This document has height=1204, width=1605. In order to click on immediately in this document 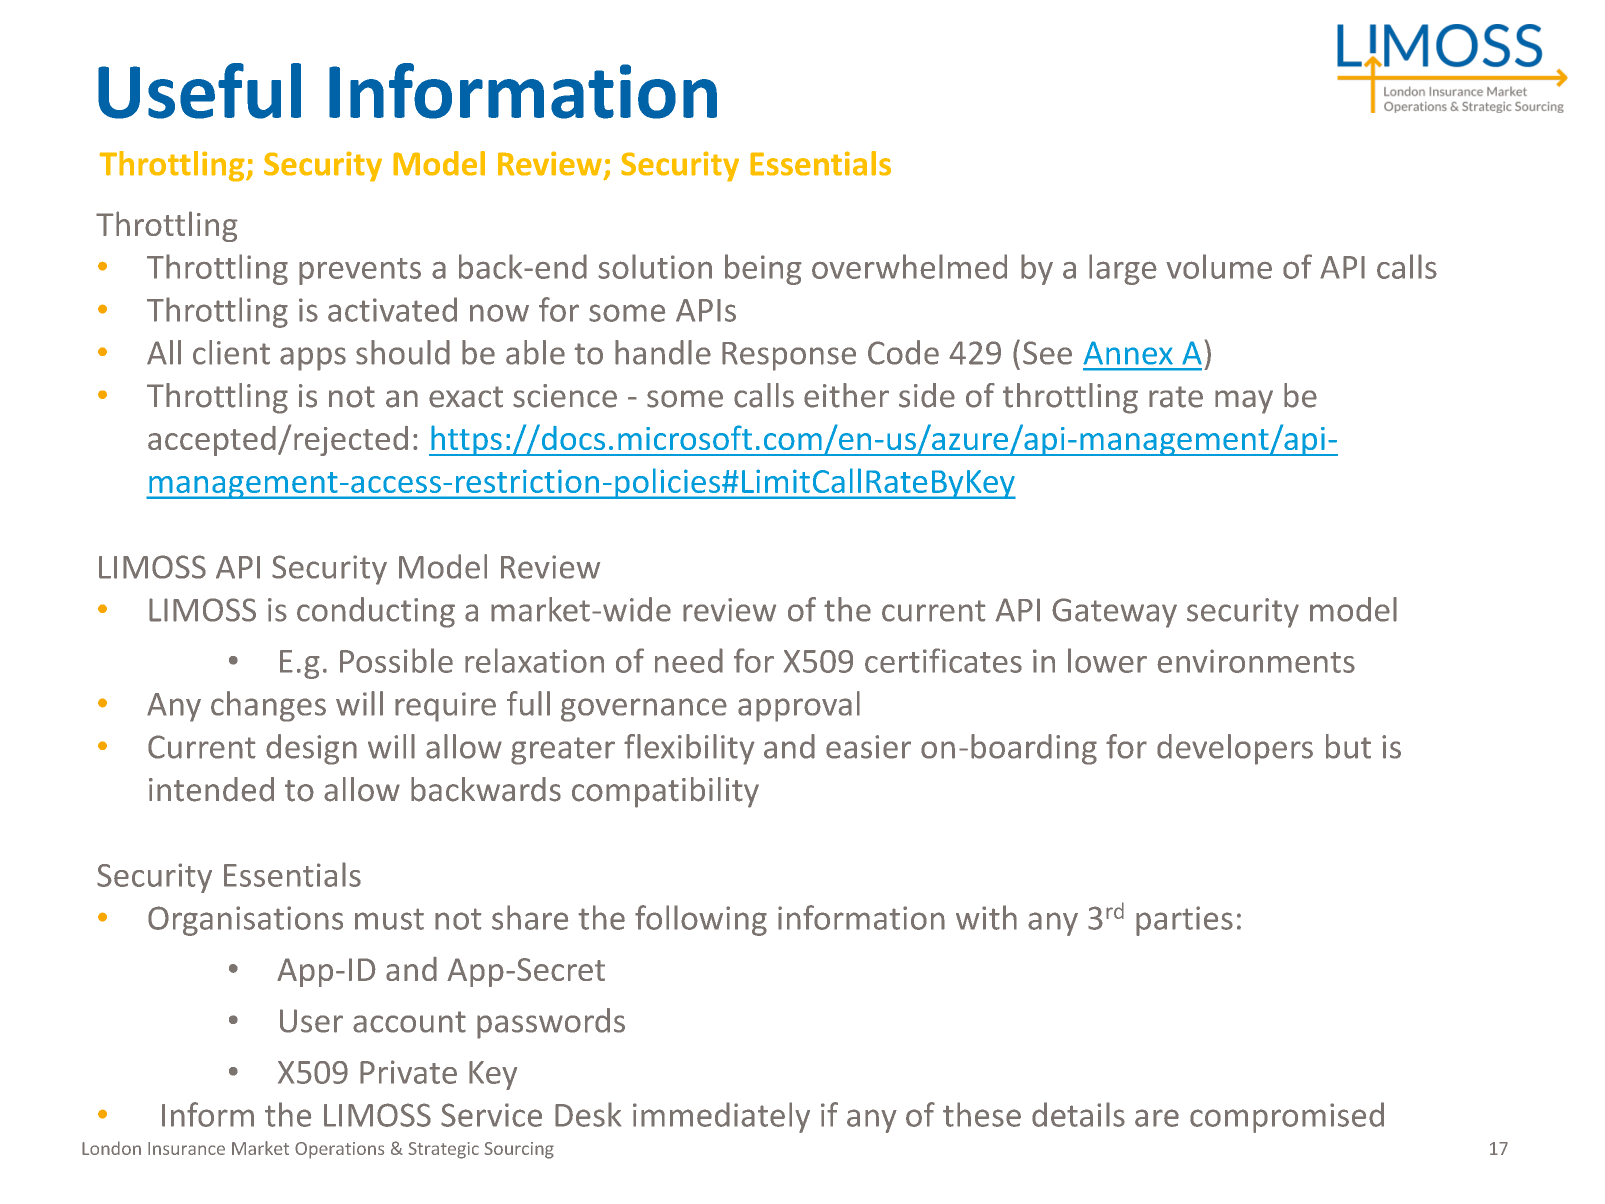, I will do `click(721, 1117)`.
